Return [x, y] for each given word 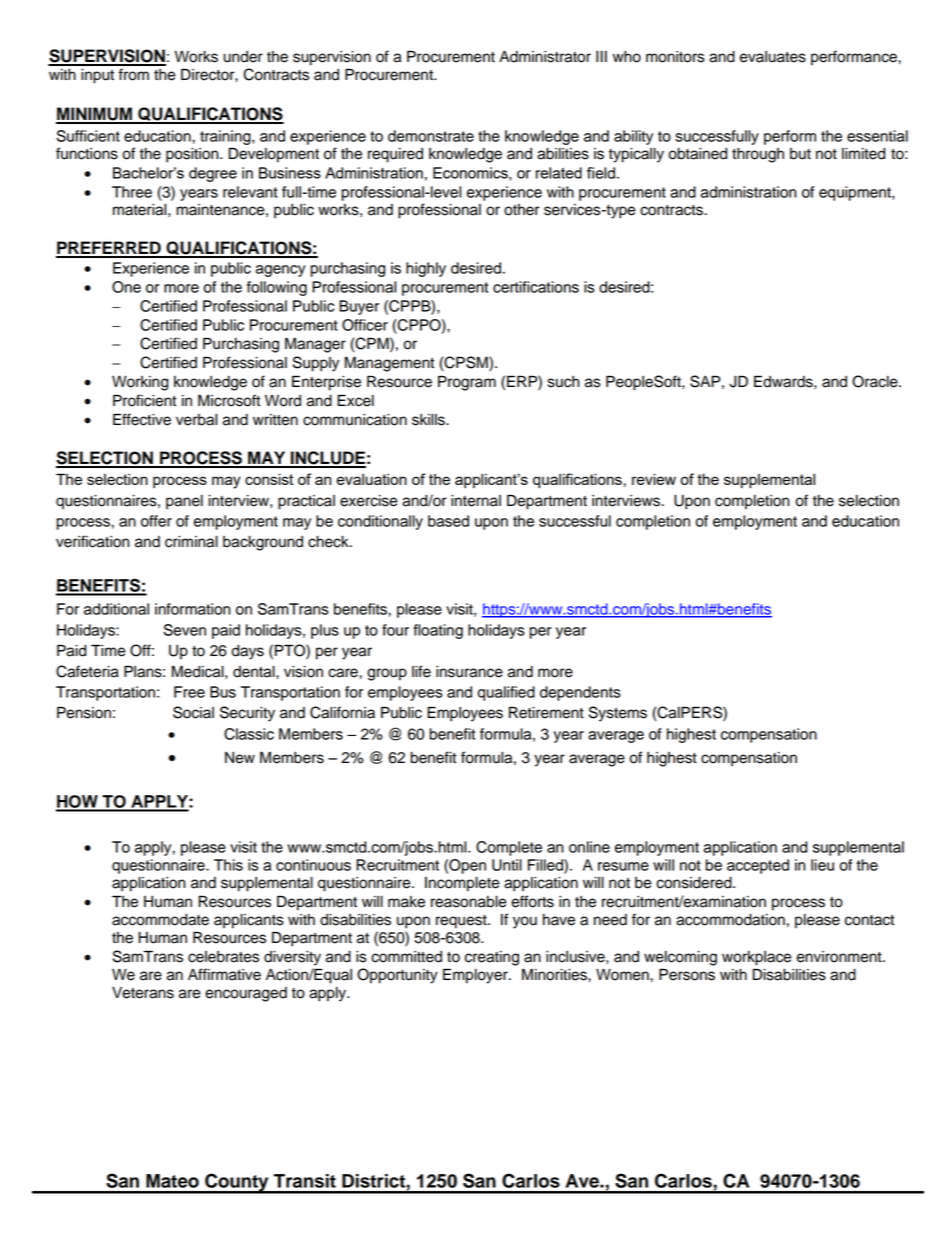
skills [429, 420]
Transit [305, 1181]
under [243, 57]
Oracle [876, 381]
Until [507, 865]
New [240, 758]
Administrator [545, 57]
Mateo [172, 1181]
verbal [196, 420]
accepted [758, 866]
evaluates [773, 57]
